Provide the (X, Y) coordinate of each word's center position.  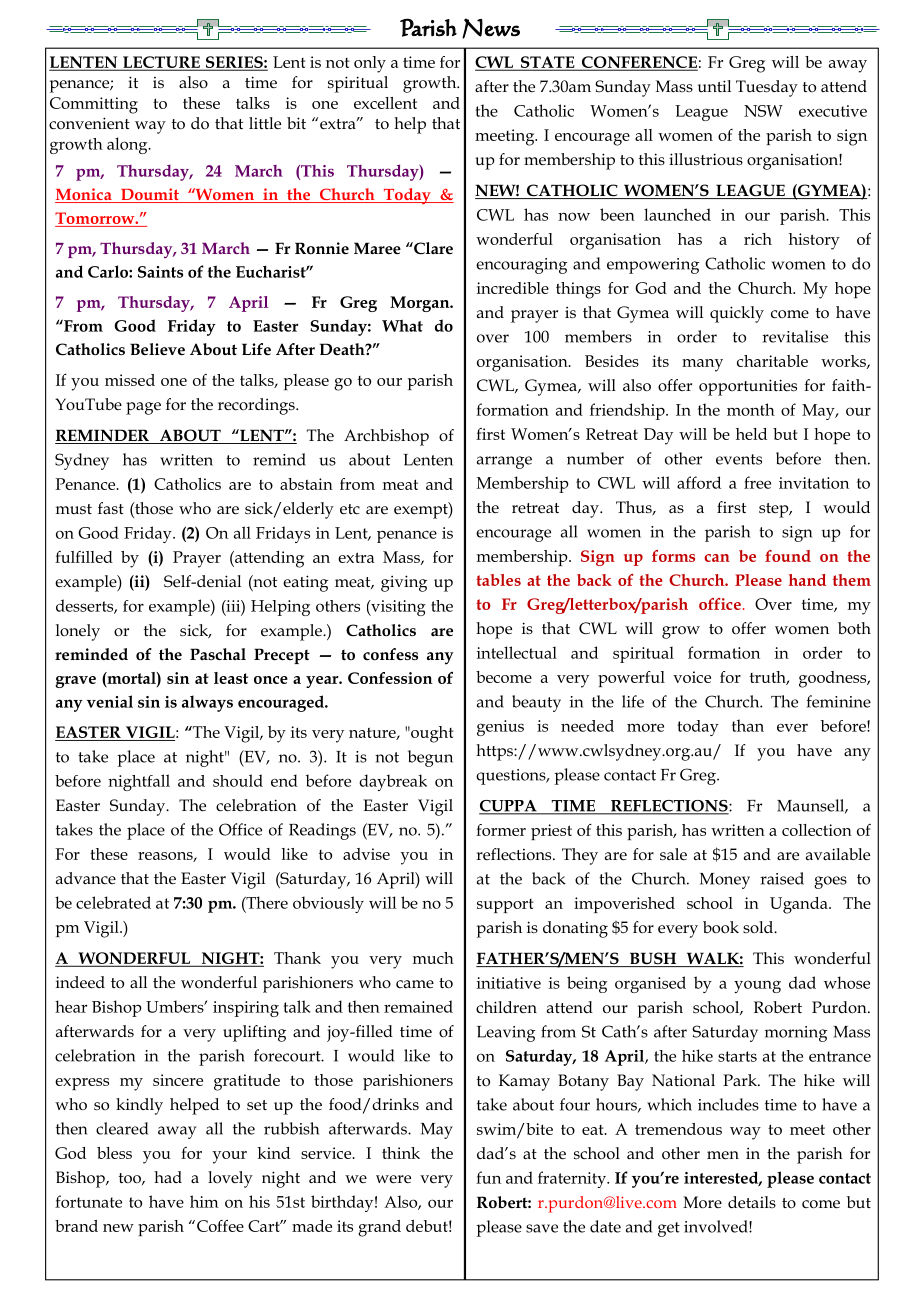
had (168, 1177)
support (505, 906)
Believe (157, 349)
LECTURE (161, 63)
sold (759, 927)
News (491, 28)
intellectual (517, 652)
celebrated (113, 902)
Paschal (218, 654)
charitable (772, 361)
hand (807, 580)
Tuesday (767, 88)
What (402, 325)
